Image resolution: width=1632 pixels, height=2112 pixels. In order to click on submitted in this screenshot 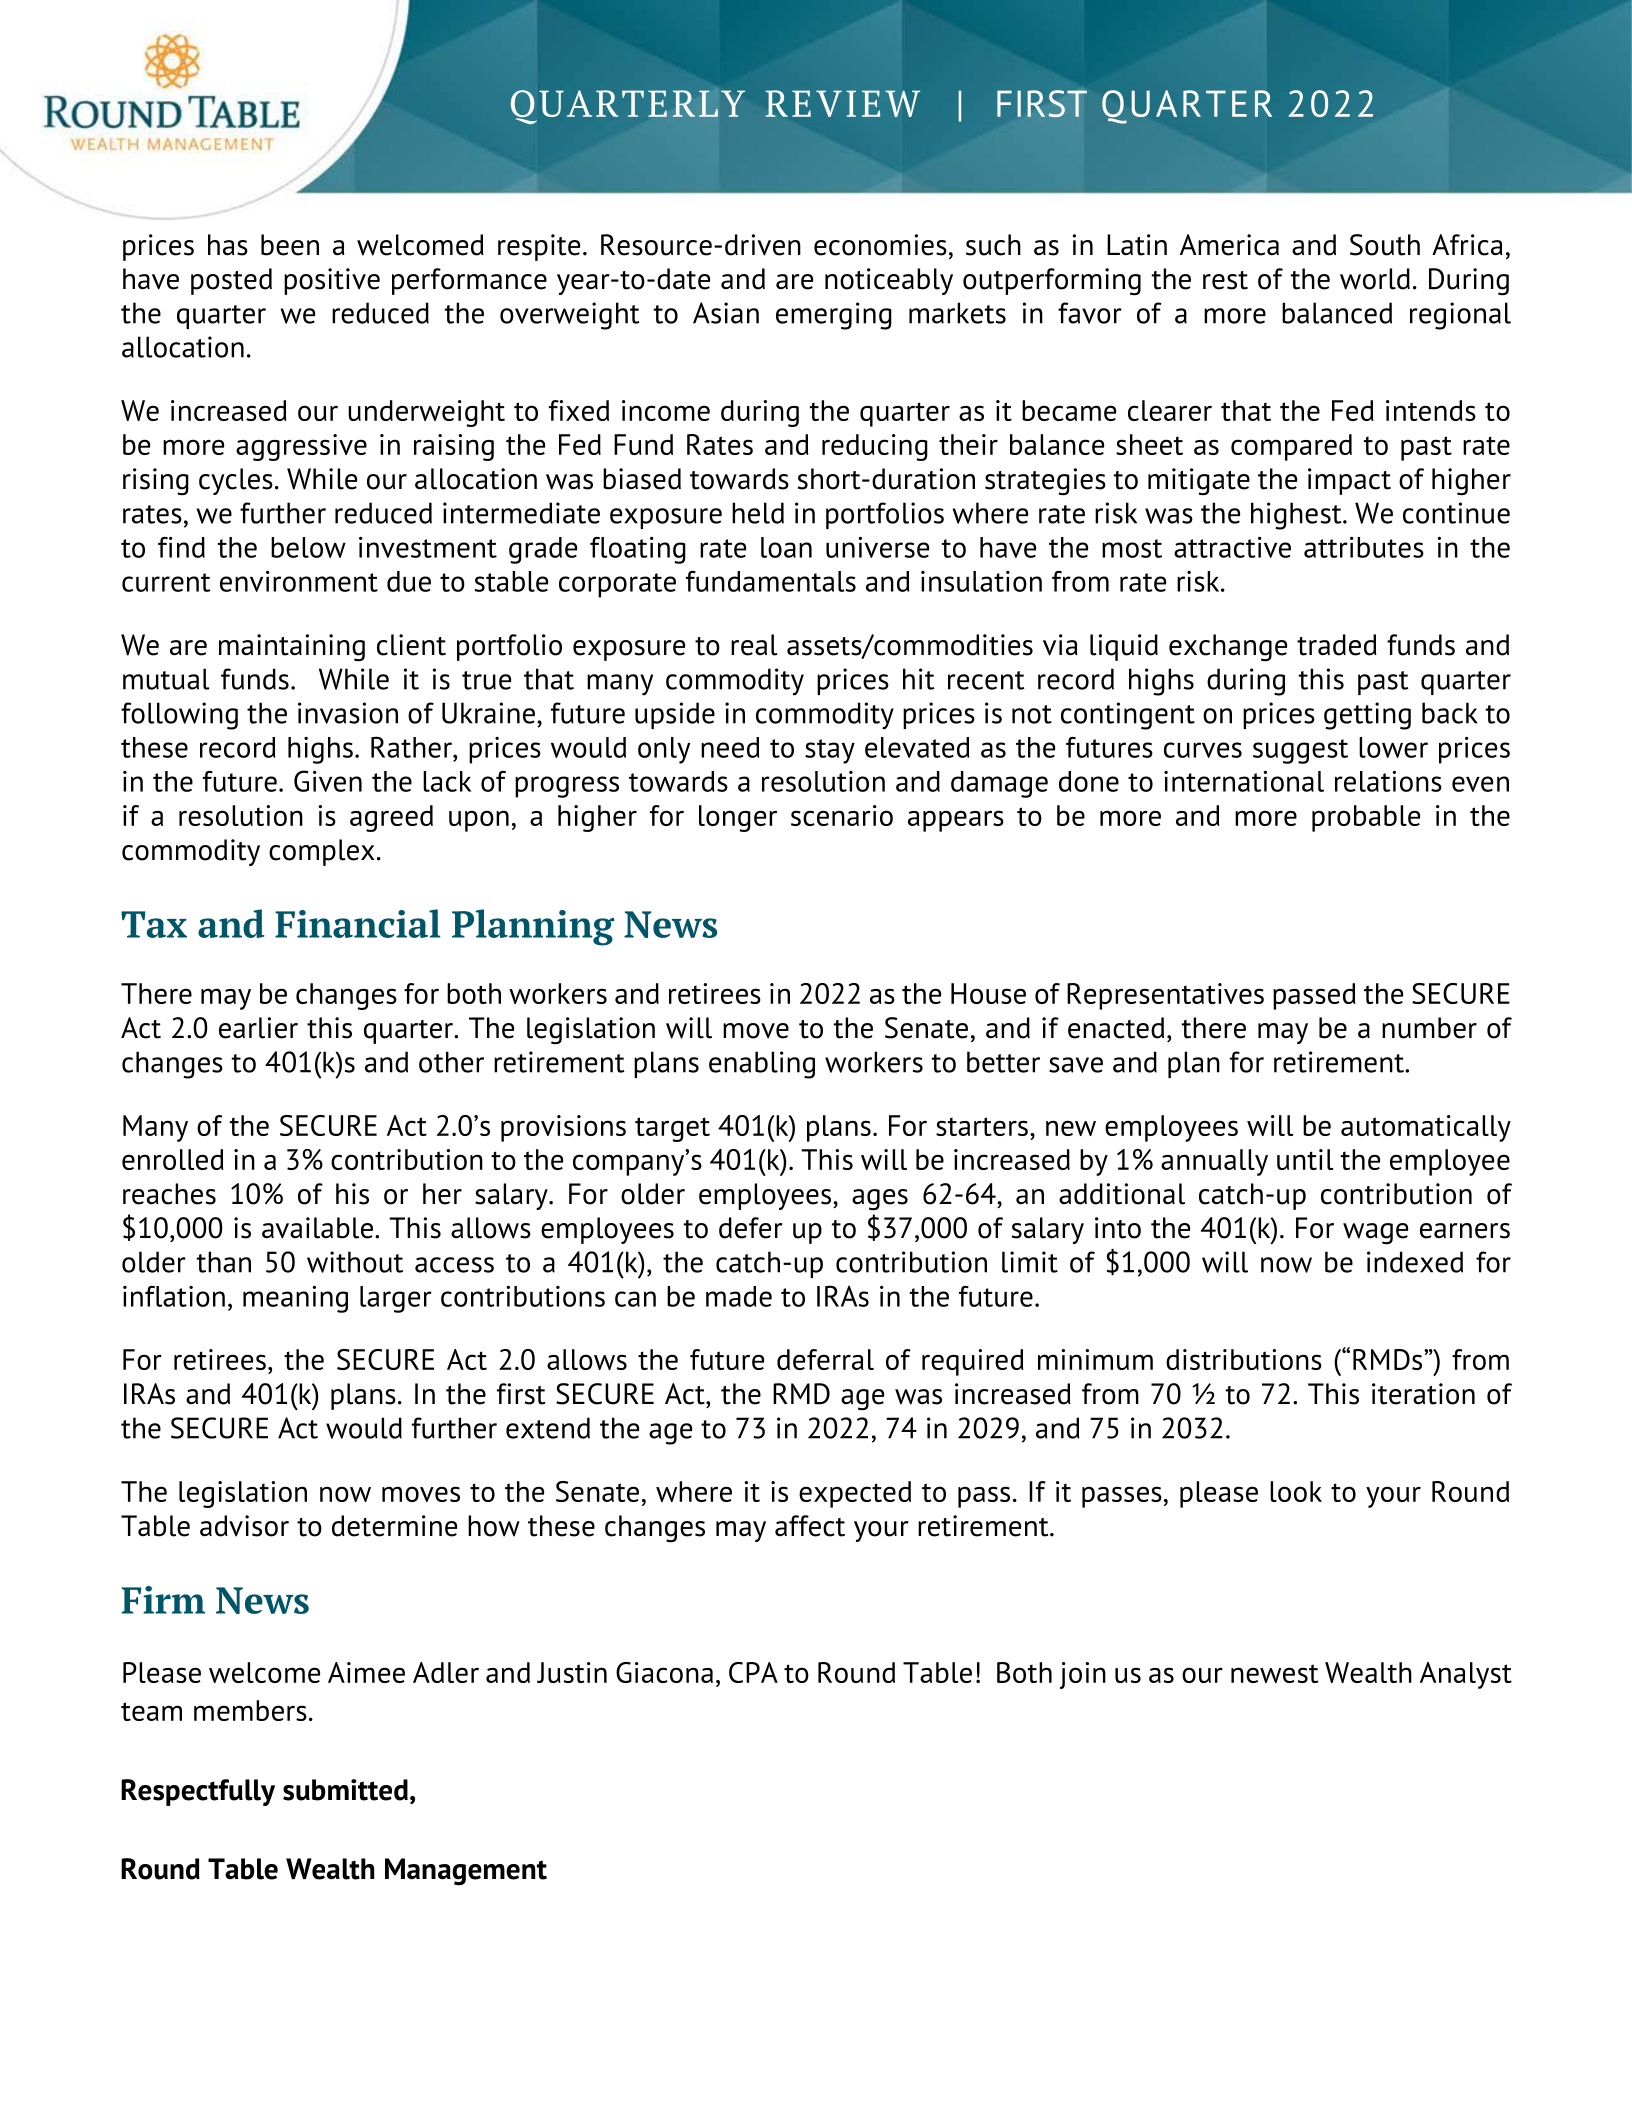, I will do `click(345, 1790)`.
